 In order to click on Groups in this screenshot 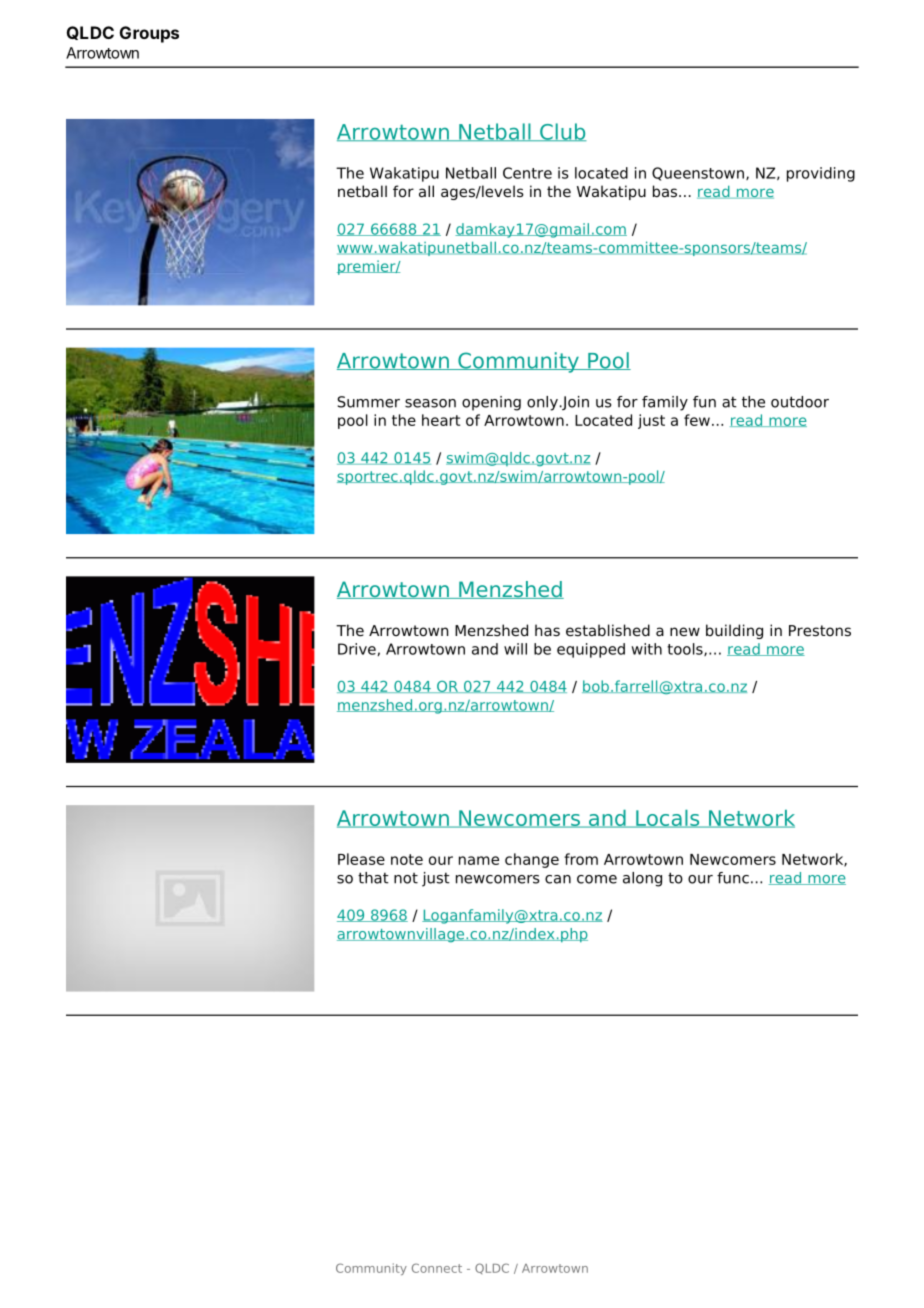, I will do `click(149, 34)`.
